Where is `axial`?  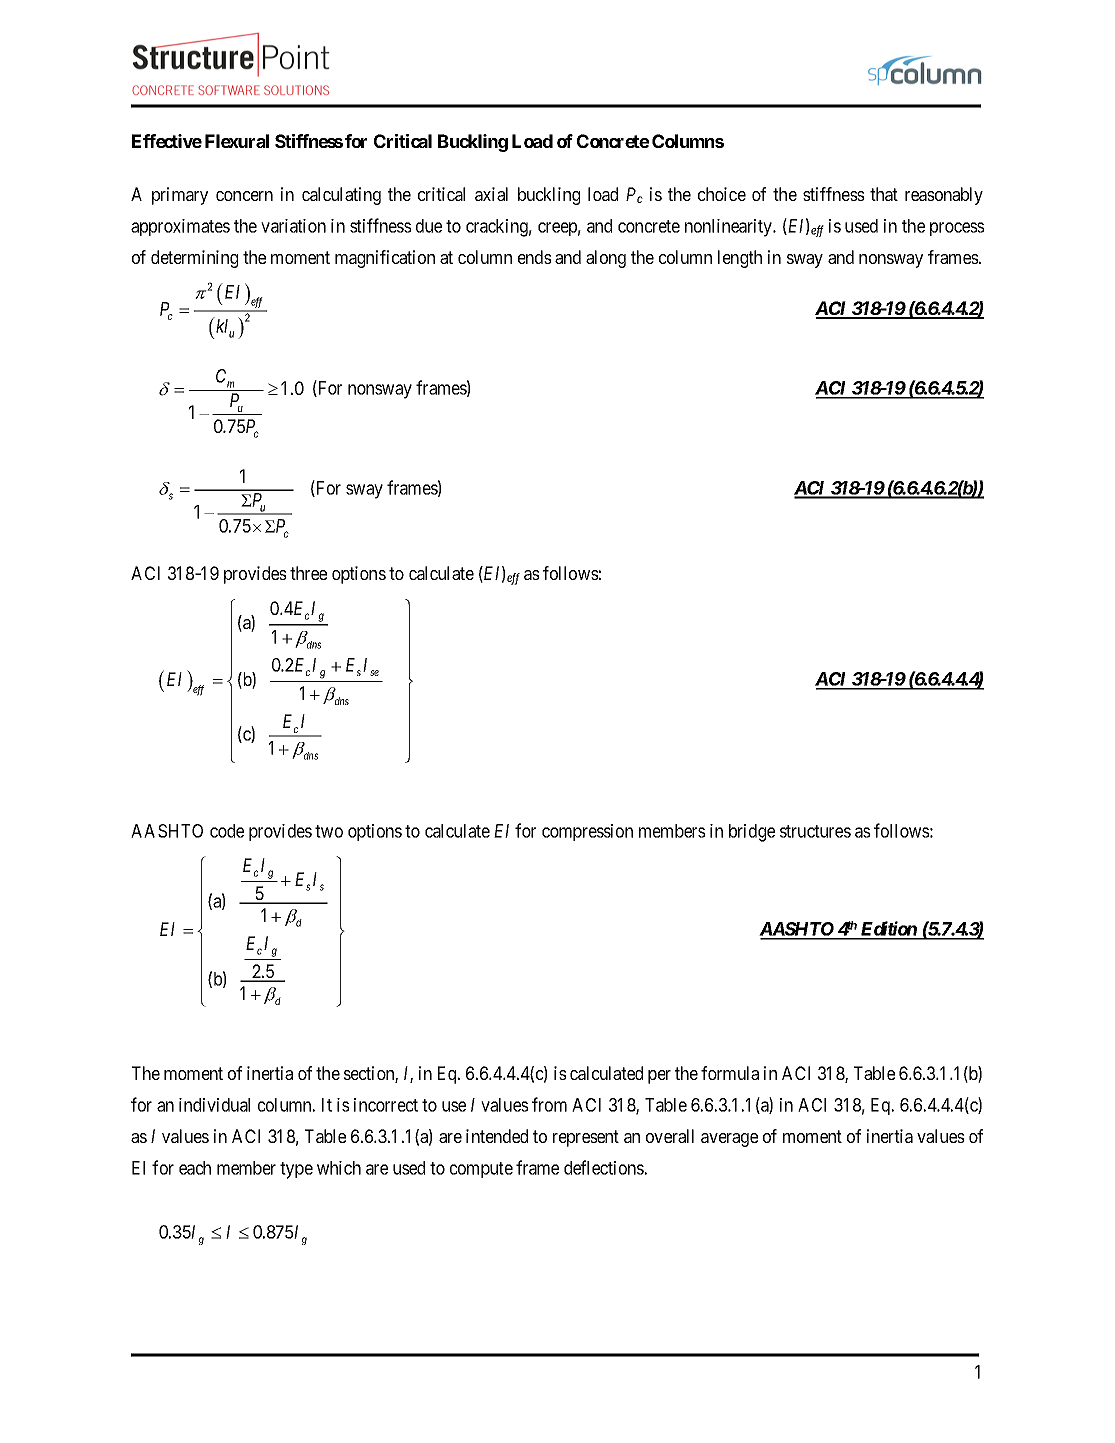 axial is located at coordinates (491, 194).
